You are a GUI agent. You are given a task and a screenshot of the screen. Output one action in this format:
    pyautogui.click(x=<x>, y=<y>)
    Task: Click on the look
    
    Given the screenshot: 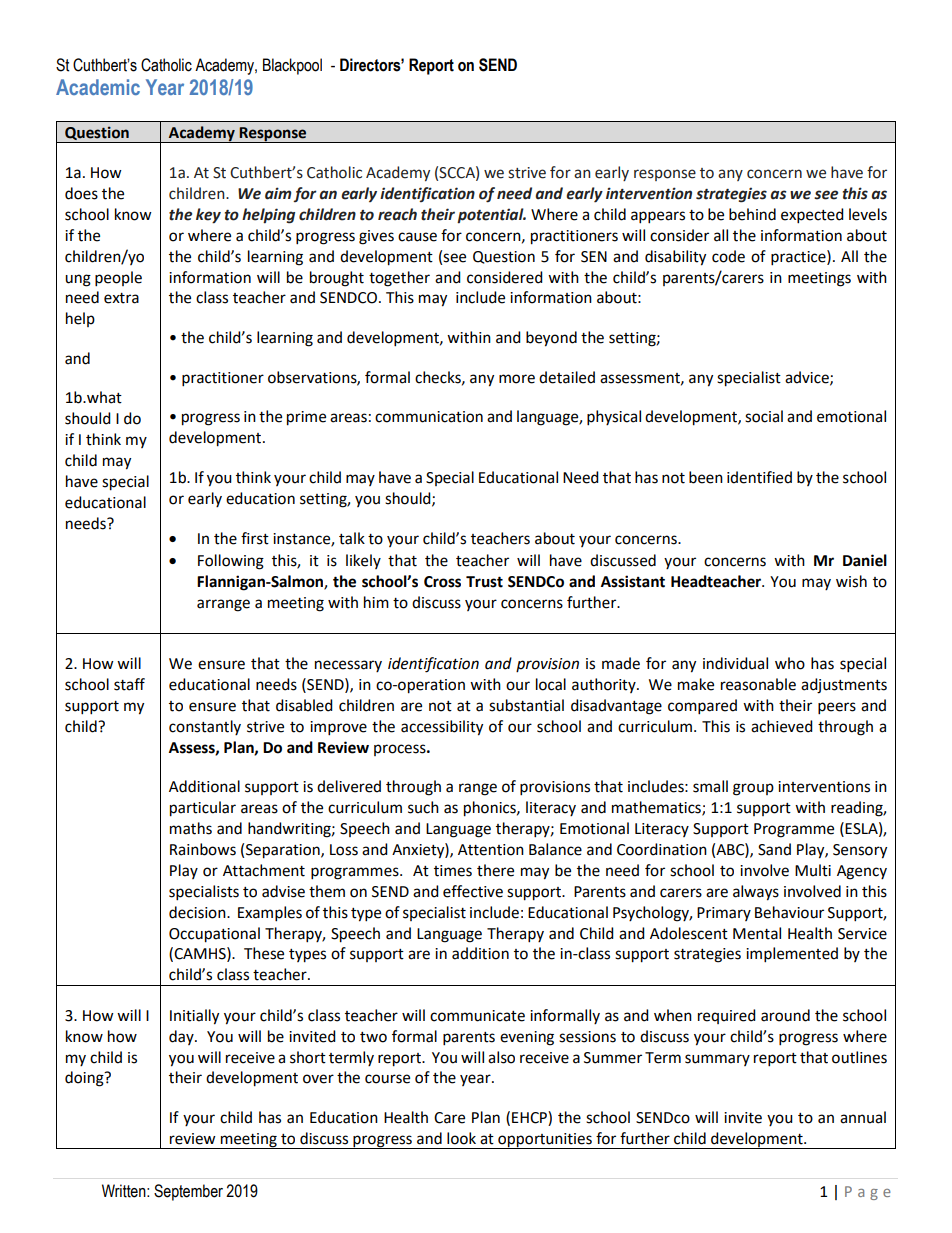 What is the action you would take?
    pyautogui.click(x=461, y=1138)
